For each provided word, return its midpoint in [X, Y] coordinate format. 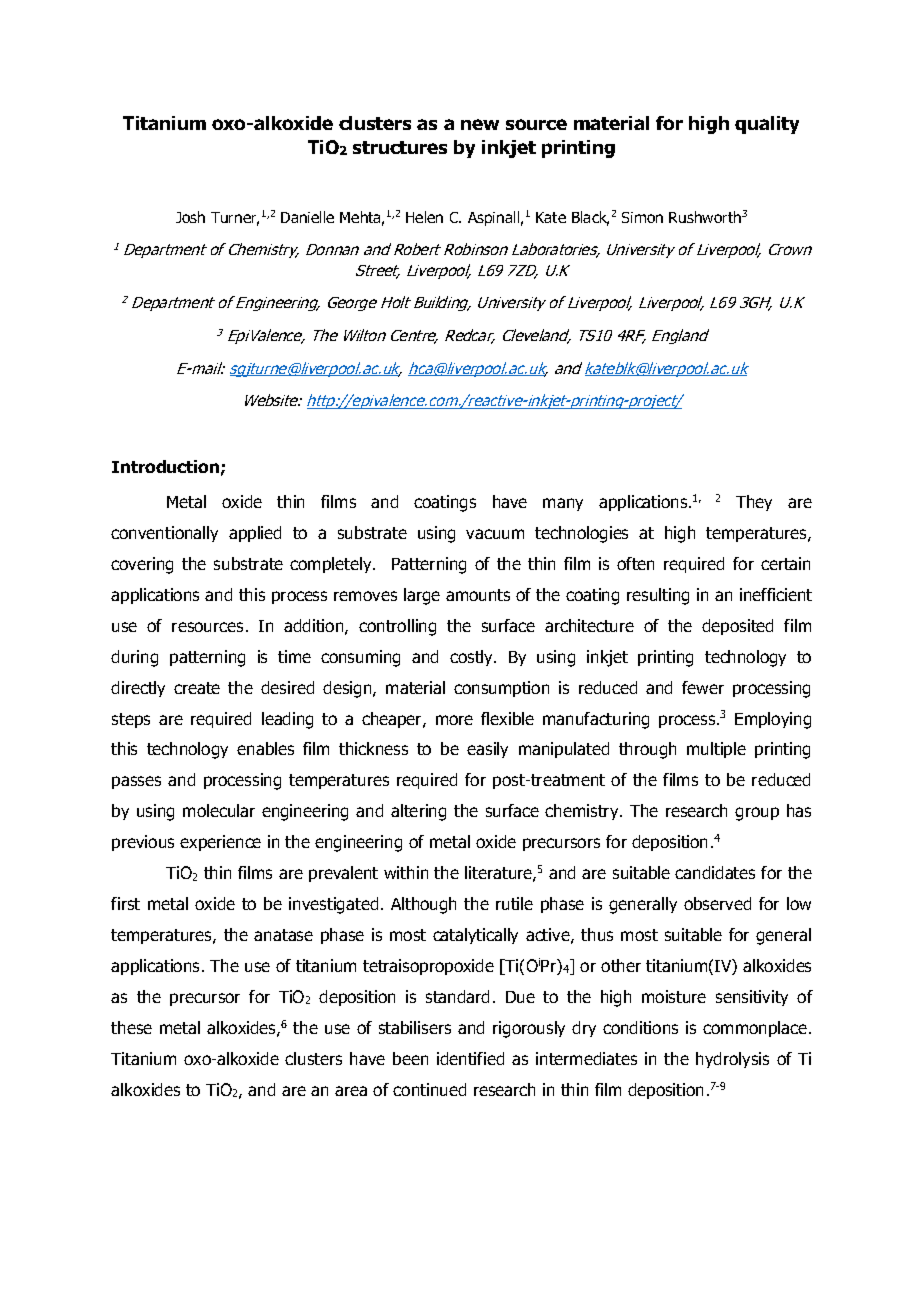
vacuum [495, 534]
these [131, 1027]
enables [265, 748]
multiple [716, 750]
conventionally [164, 534]
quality [767, 125]
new [480, 124]
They [754, 503]
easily [487, 750]
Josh [190, 217]
